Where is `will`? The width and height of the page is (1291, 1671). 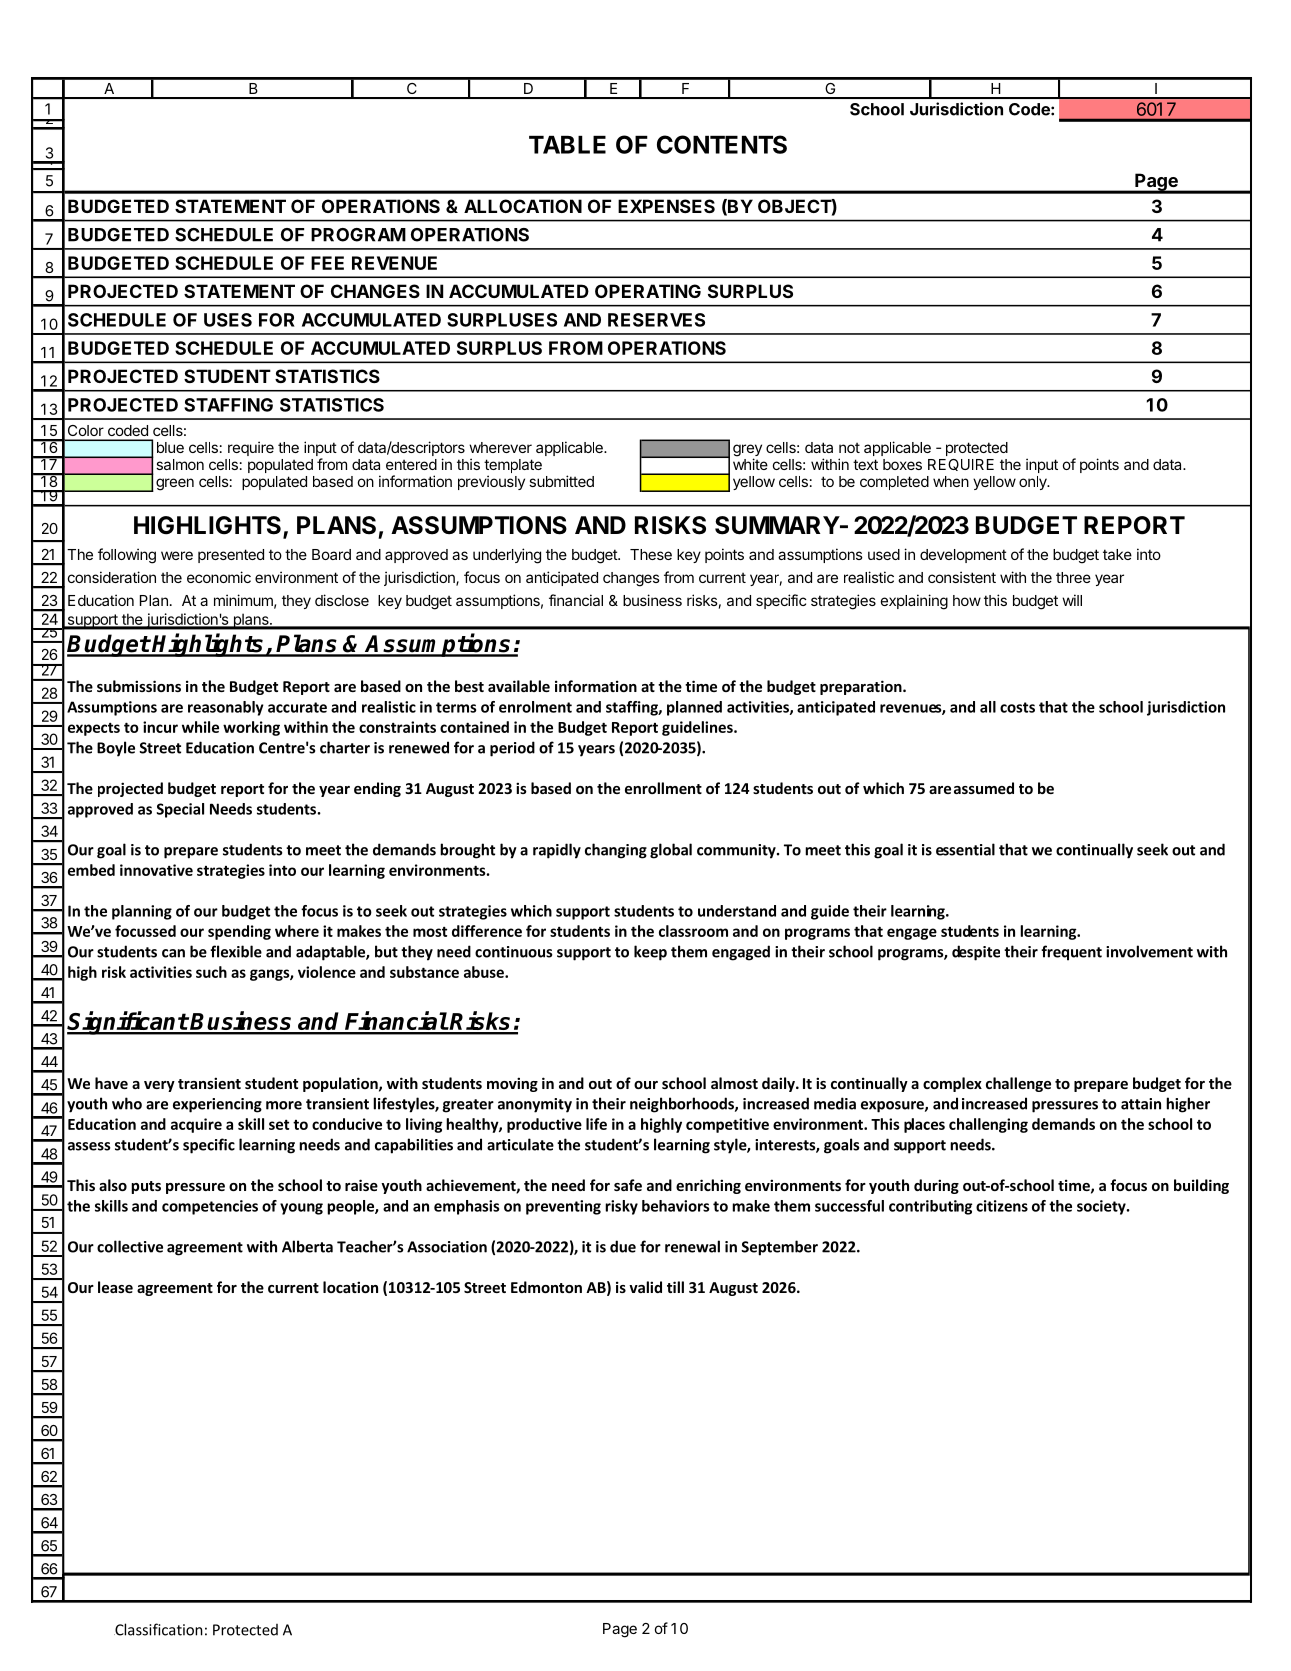 will is located at coordinates (1072, 600).
